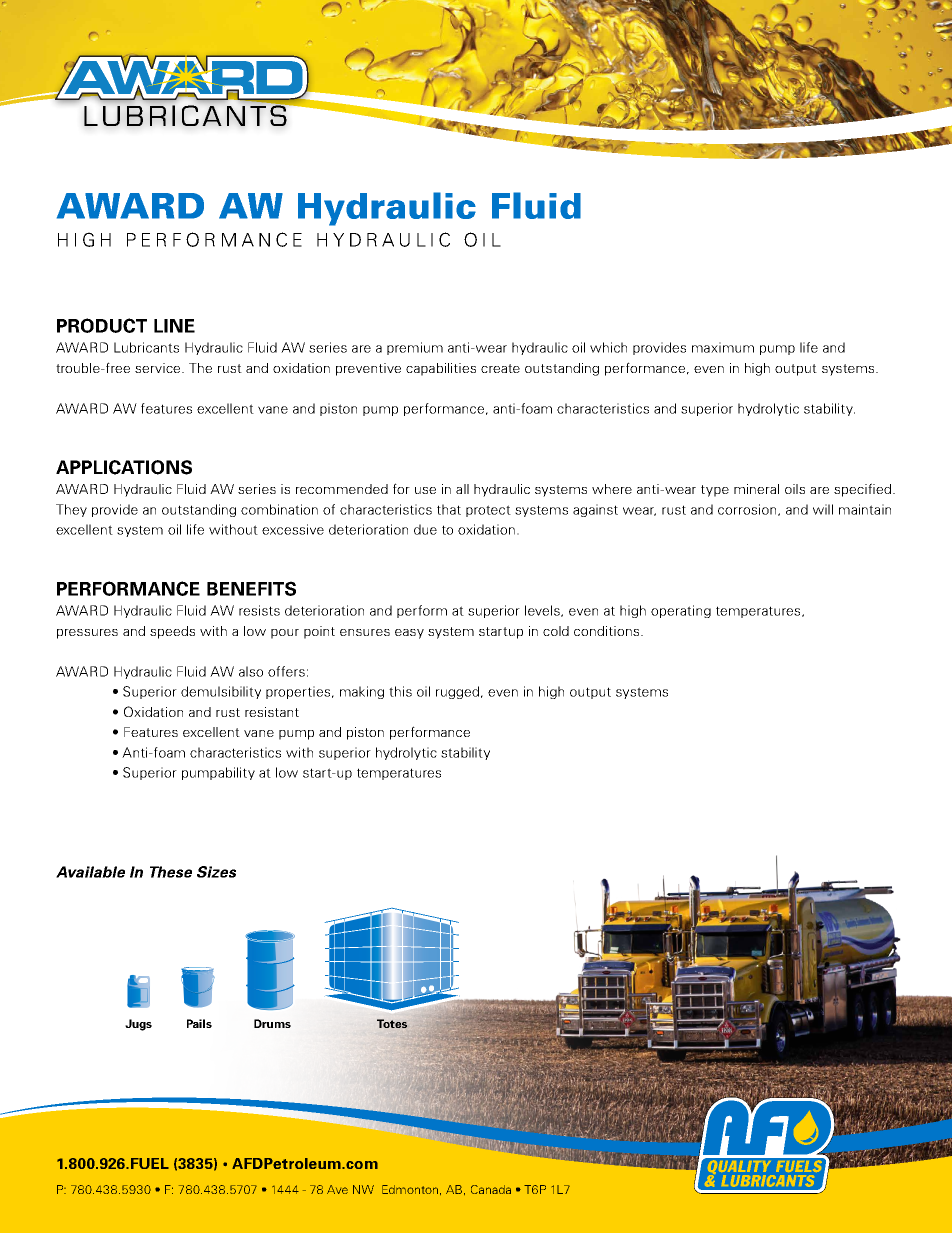  What do you see at coordinates (146, 347) in the screenshot?
I see `Lubricants` at bounding box center [146, 347].
